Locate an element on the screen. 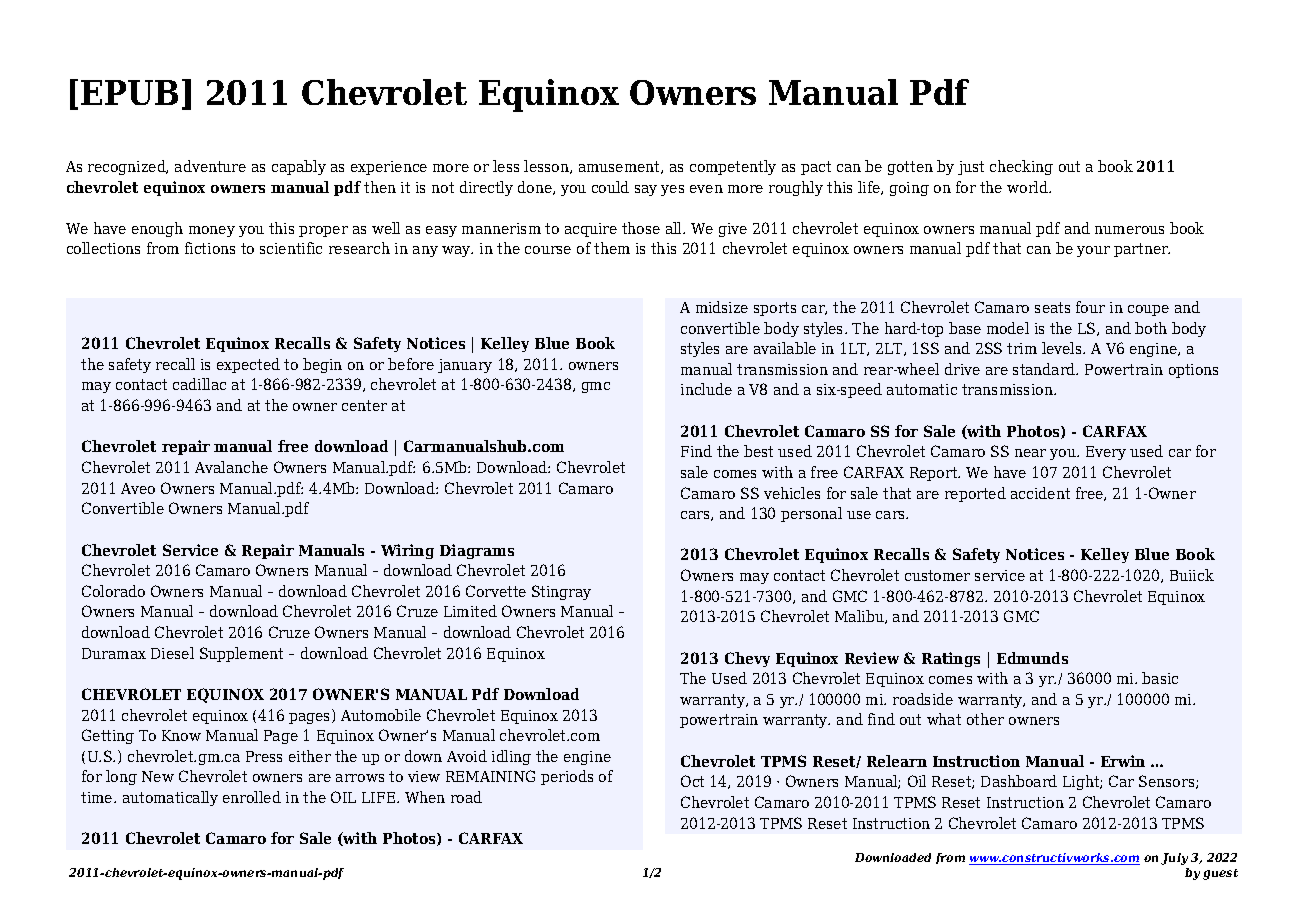  include is located at coordinates (706, 389).
